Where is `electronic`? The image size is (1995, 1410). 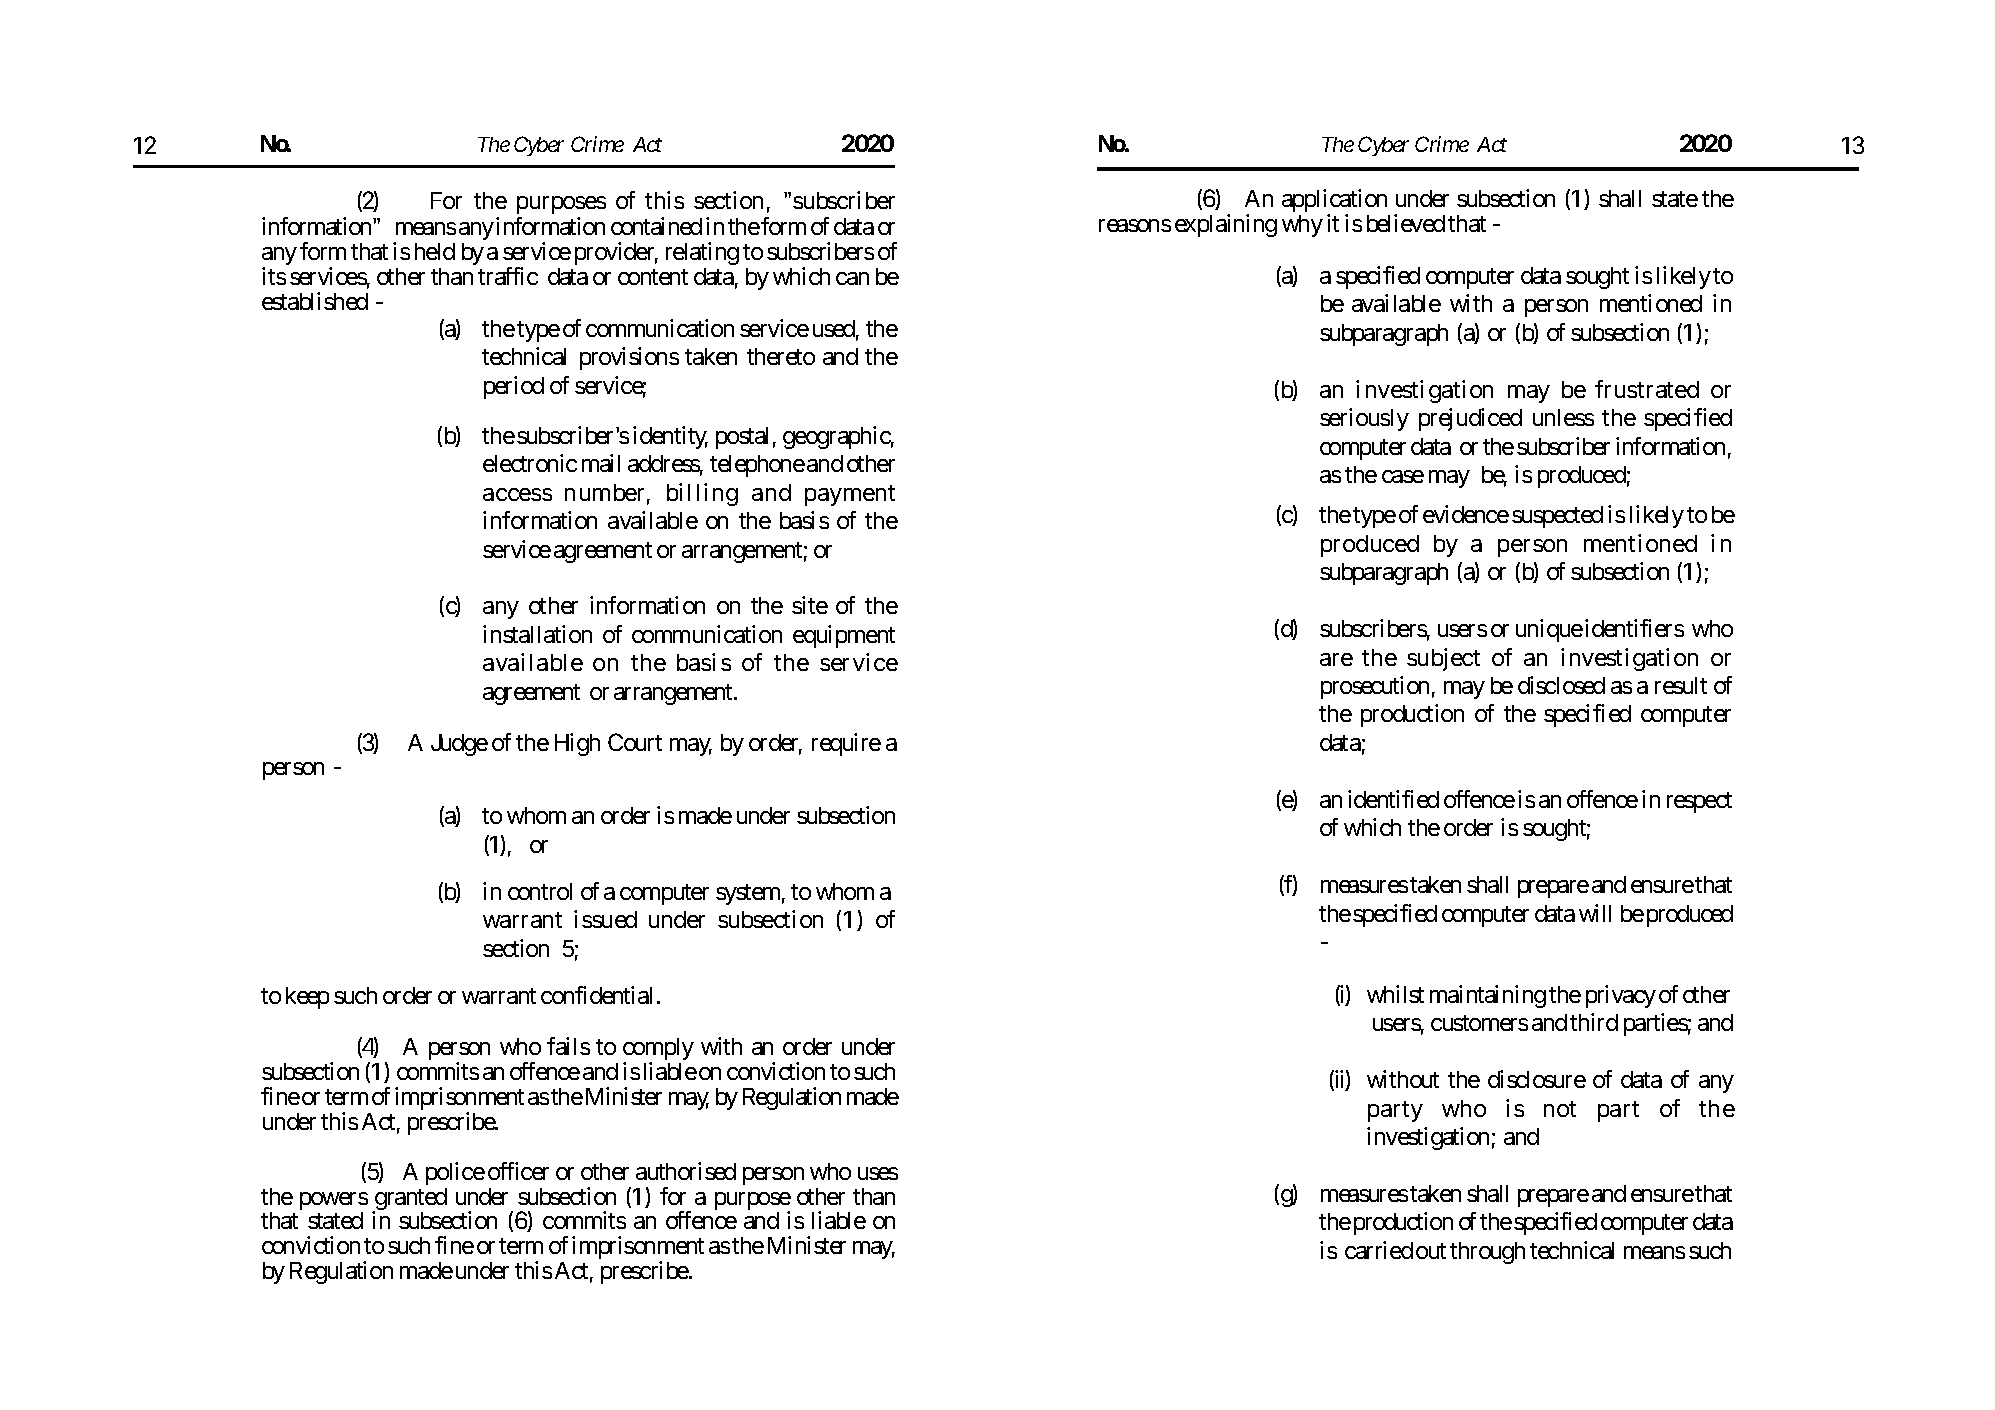 electronic is located at coordinates (530, 463).
